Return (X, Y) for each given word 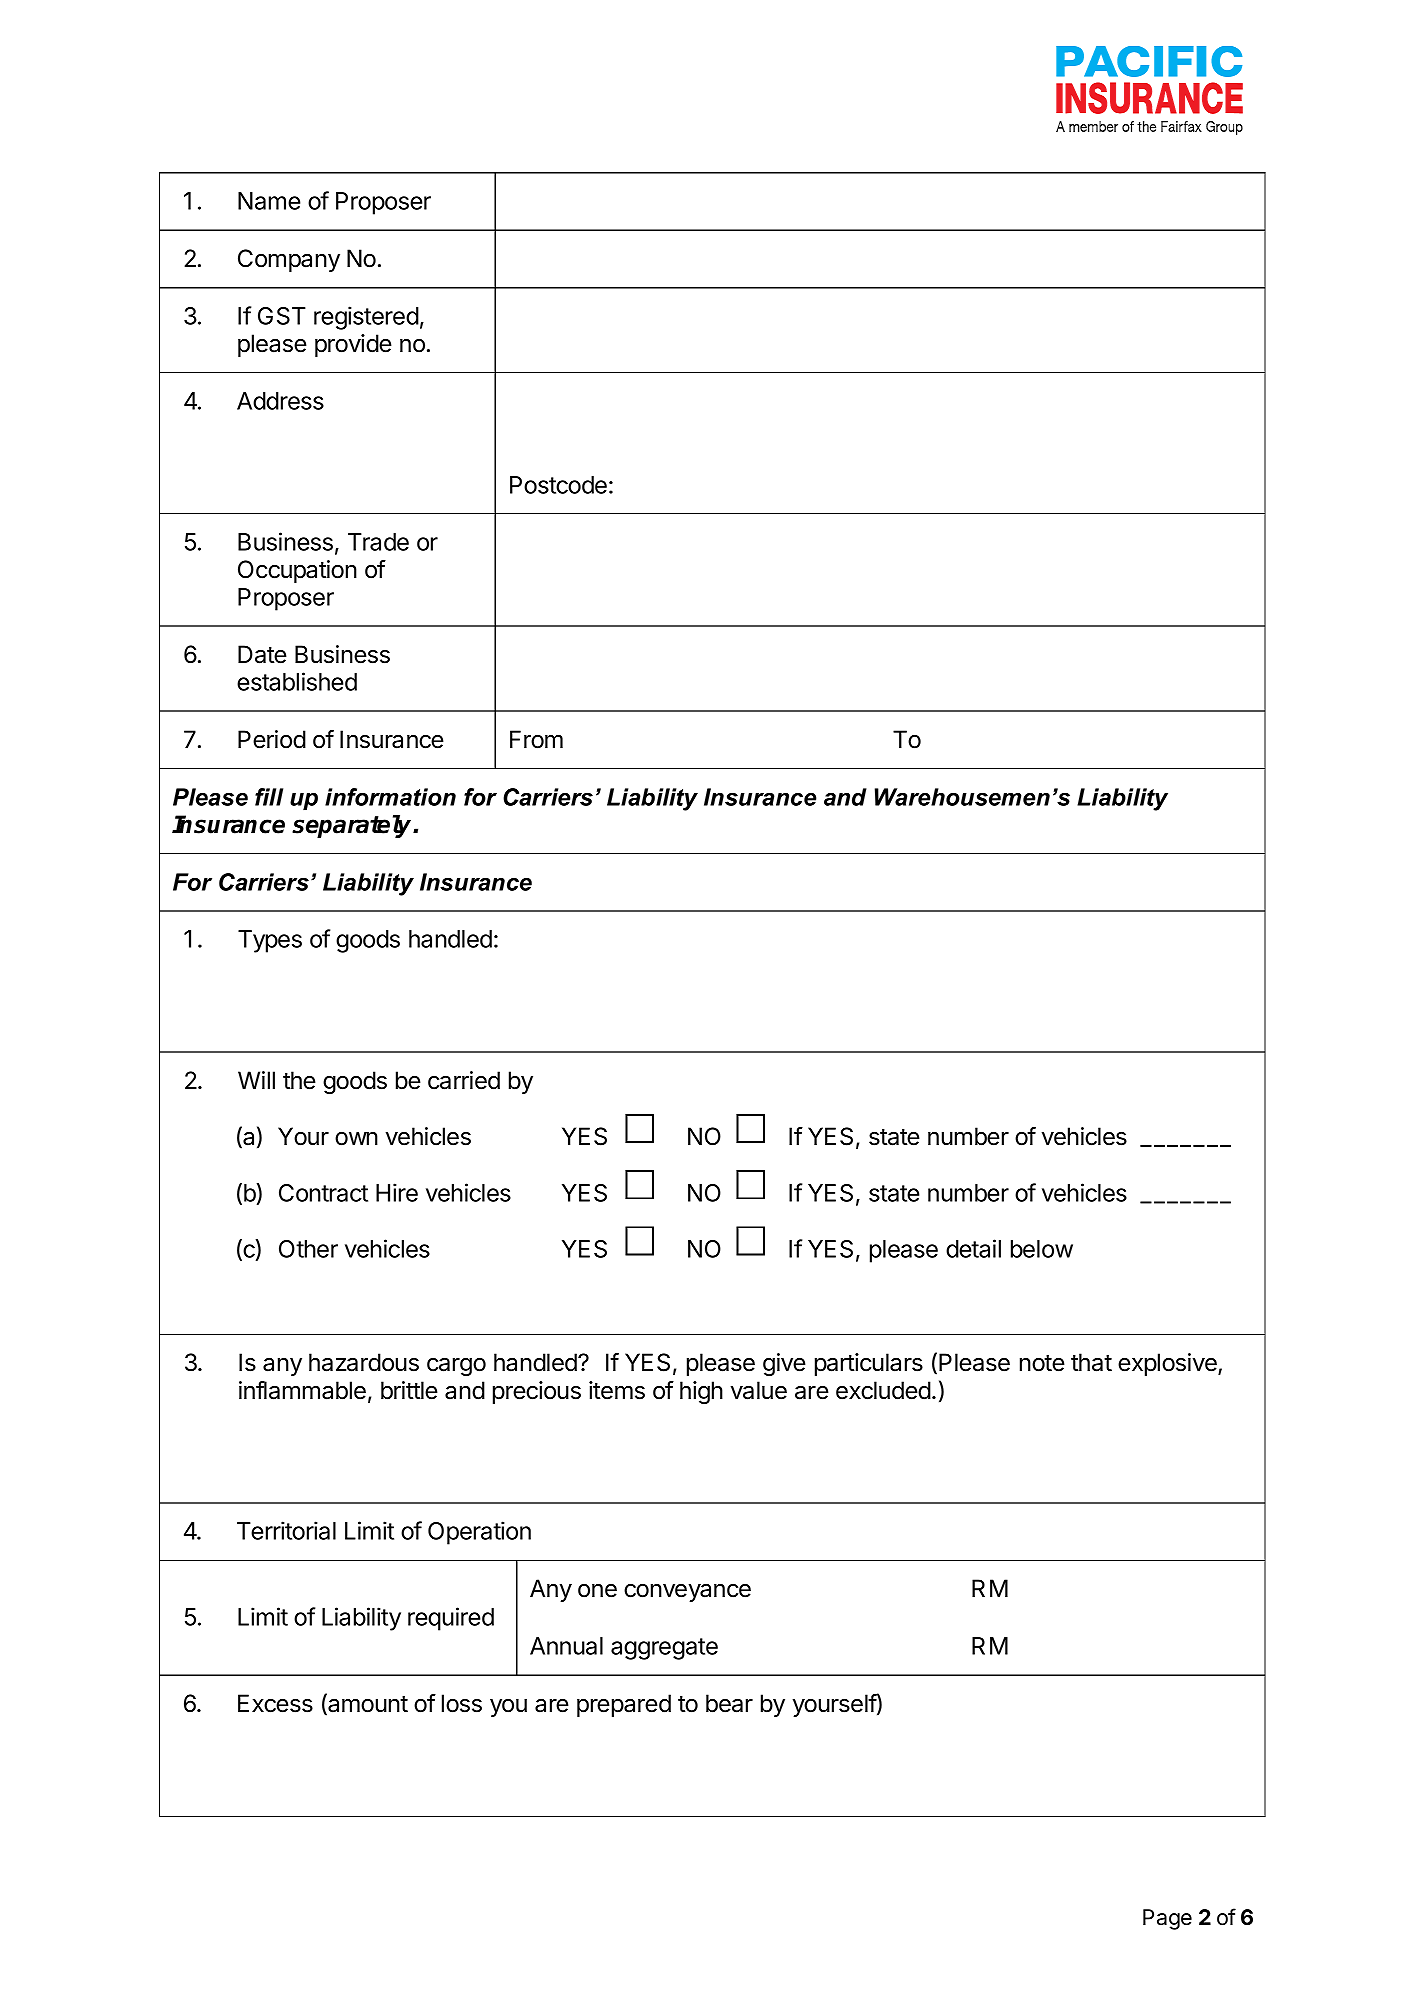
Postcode (558, 485)
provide (353, 345)
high (701, 1392)
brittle (409, 1390)
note (1042, 1363)
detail (973, 1248)
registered (366, 318)
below (1042, 1249)
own (356, 1139)
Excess (275, 1703)
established (297, 681)
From (536, 739)
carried (464, 1080)
